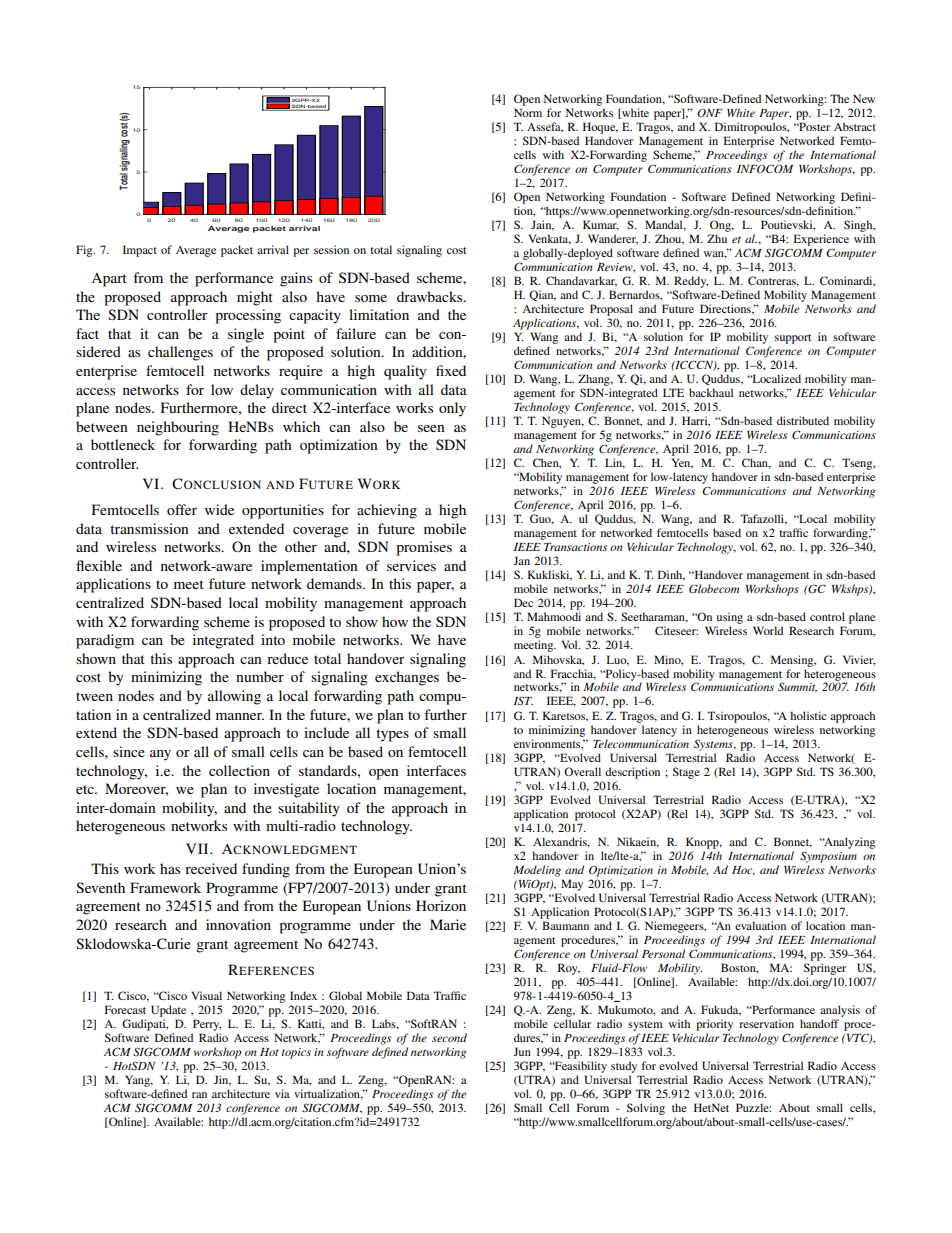  What do you see at coordinates (528, 112) in the image?
I see `Norm` at bounding box center [528, 112].
